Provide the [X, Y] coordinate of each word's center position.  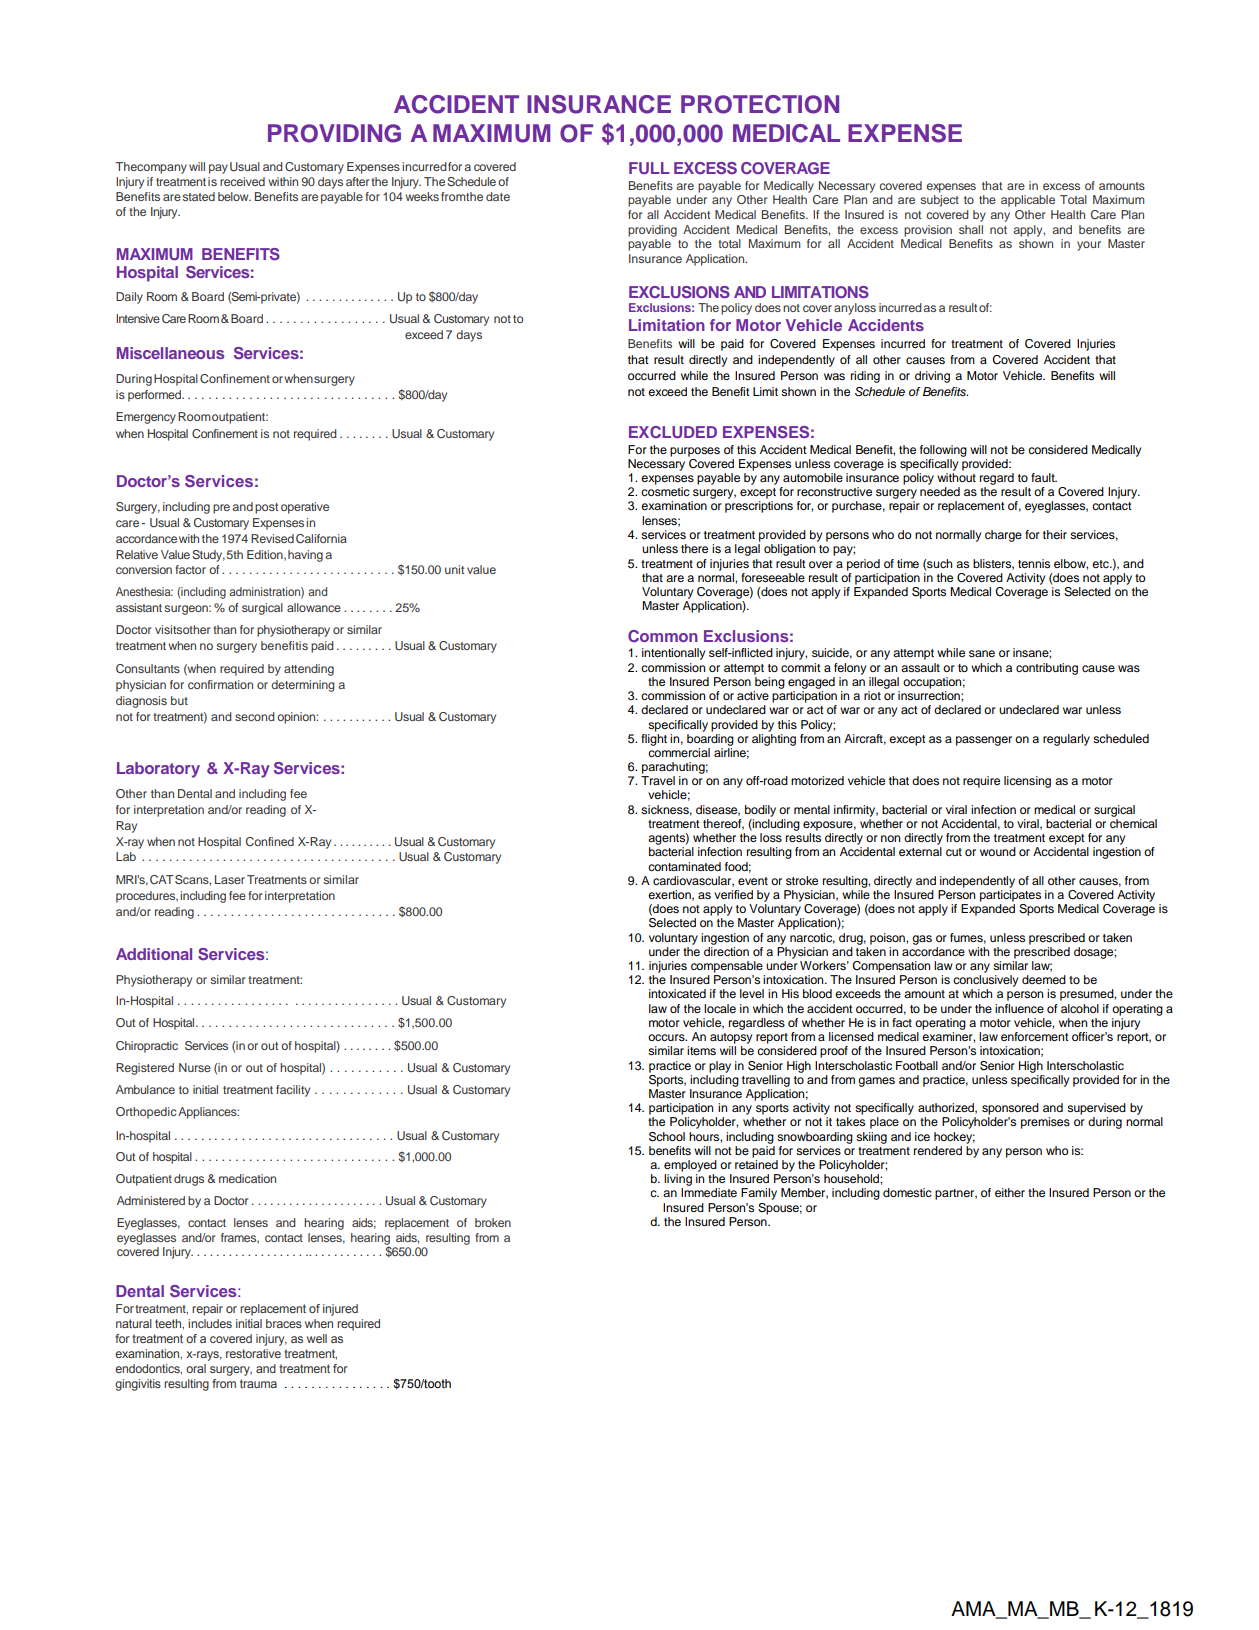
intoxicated [677, 993]
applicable [1028, 201]
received [242, 181]
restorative [253, 1353]
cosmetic [665, 491]
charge [1003, 536]
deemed [1044, 979]
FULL [649, 168]
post [266, 508]
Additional [154, 954]
